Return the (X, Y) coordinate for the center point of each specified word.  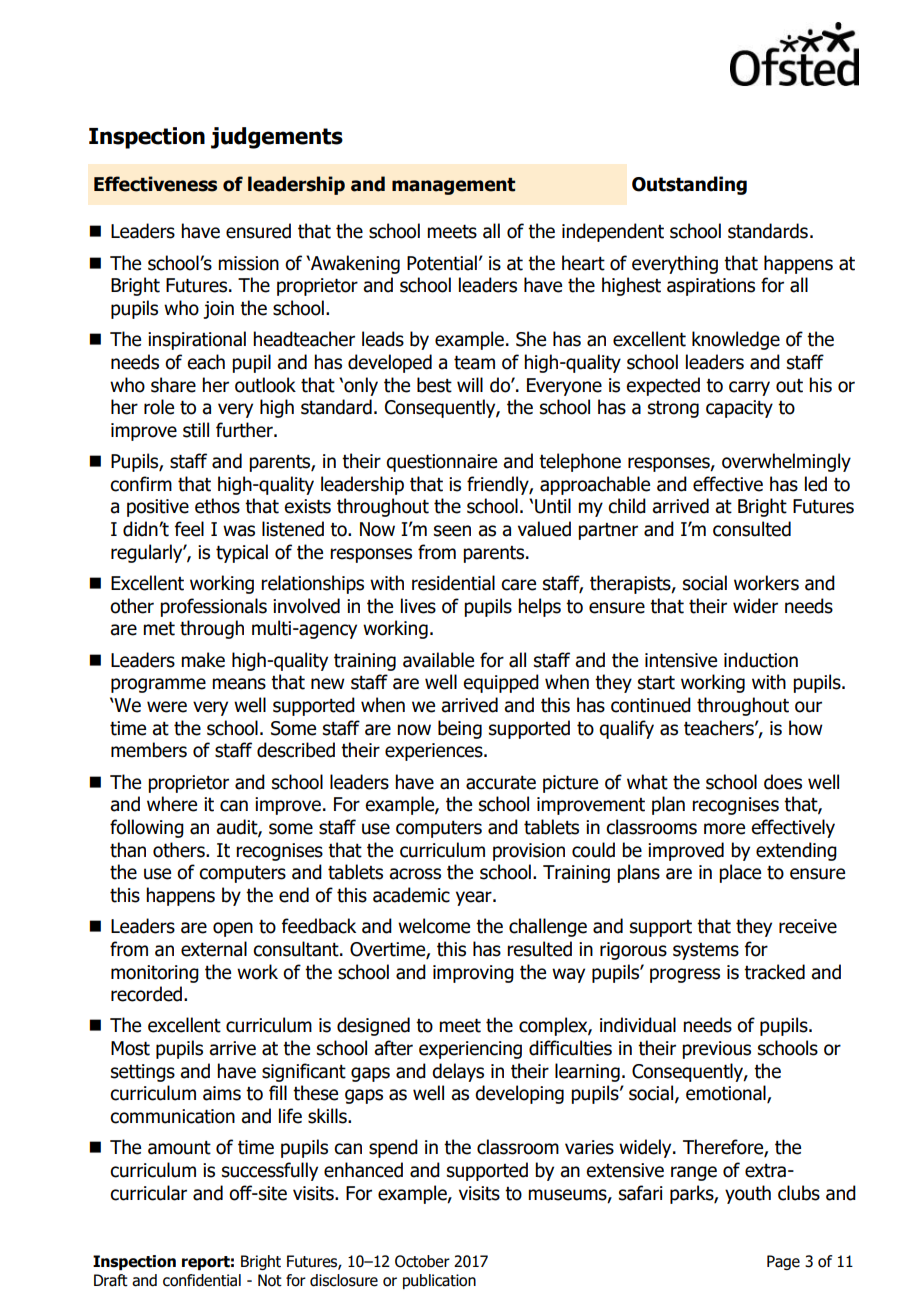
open (233, 929)
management (453, 186)
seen (452, 531)
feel (189, 529)
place (740, 873)
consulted (752, 529)
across (415, 874)
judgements (277, 138)
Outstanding (689, 185)
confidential (202, 1280)
